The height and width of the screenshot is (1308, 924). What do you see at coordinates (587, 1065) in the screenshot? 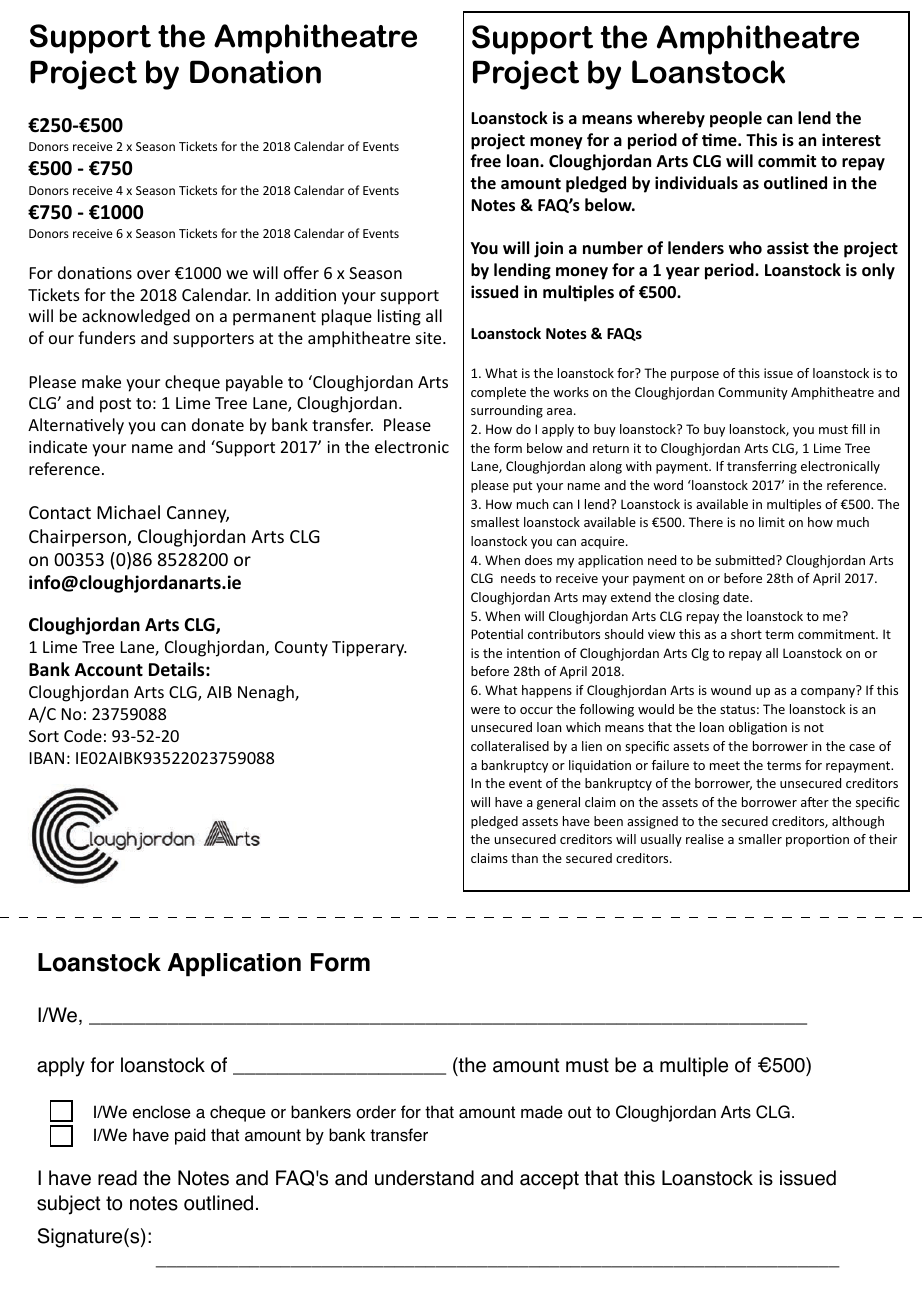
I see `must` at bounding box center [587, 1065].
